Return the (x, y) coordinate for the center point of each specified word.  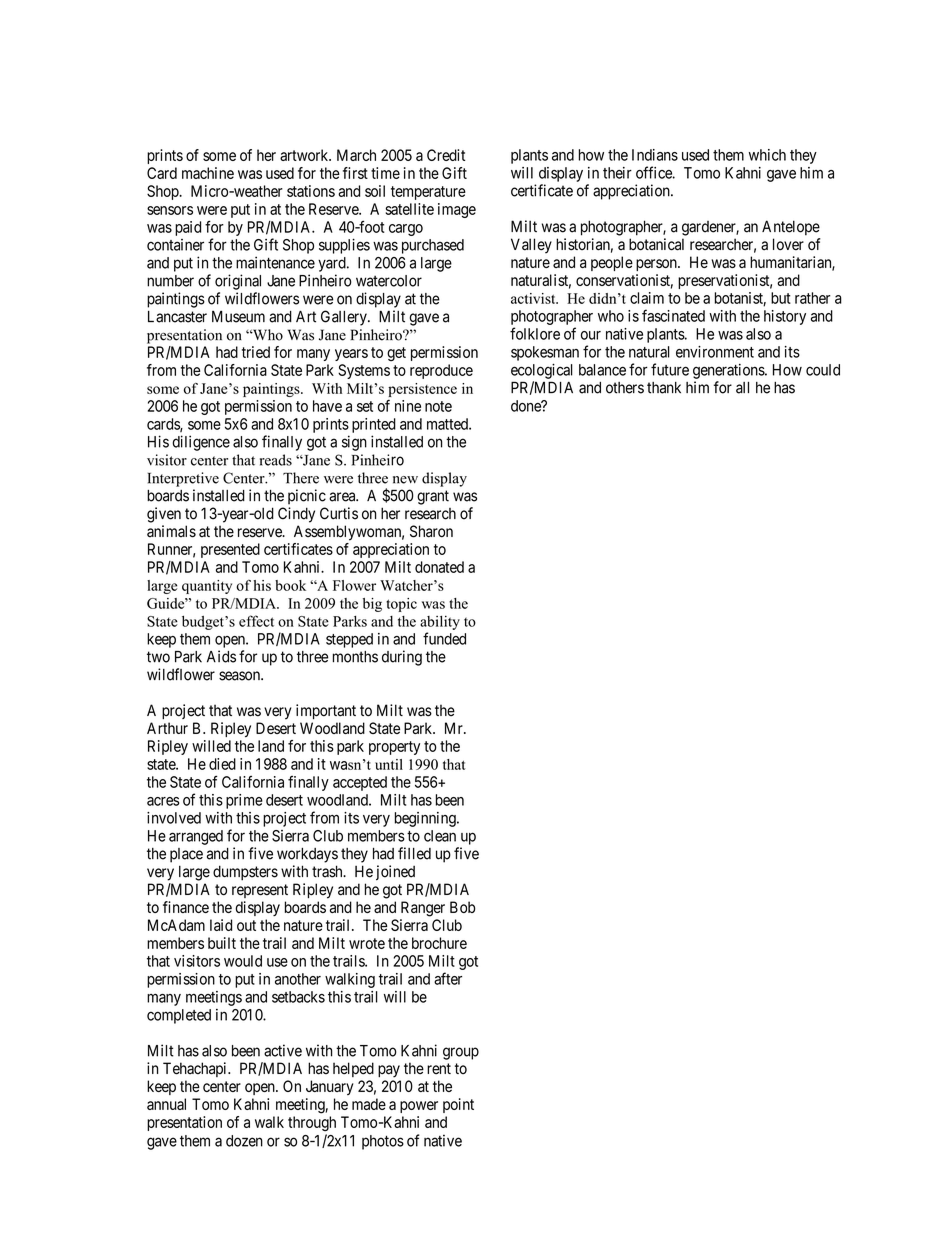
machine (208, 173)
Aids (221, 656)
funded (444, 638)
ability (440, 623)
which (767, 155)
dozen (244, 1141)
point (458, 1105)
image (457, 210)
